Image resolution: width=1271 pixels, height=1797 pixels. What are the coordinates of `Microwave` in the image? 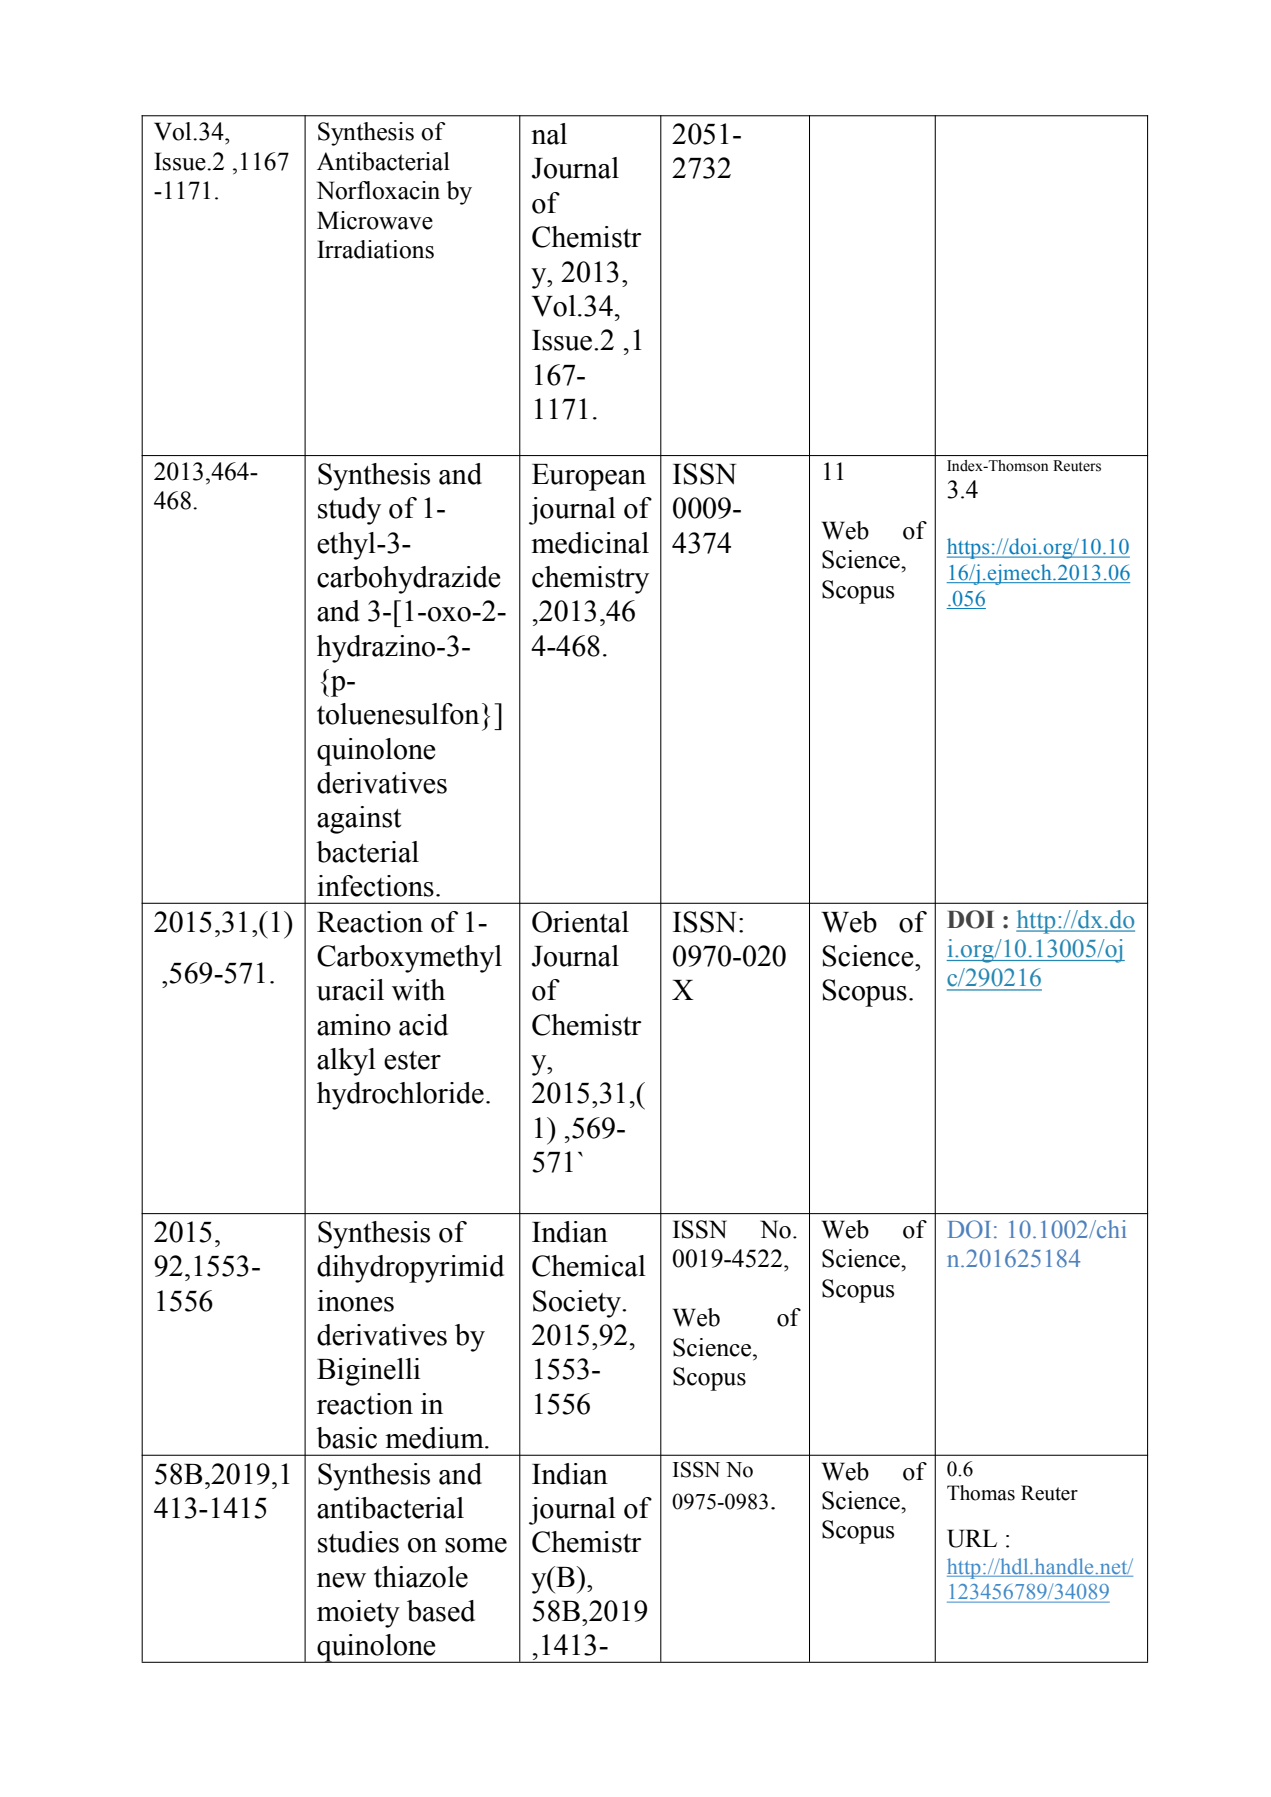 It's located at (375, 220).
